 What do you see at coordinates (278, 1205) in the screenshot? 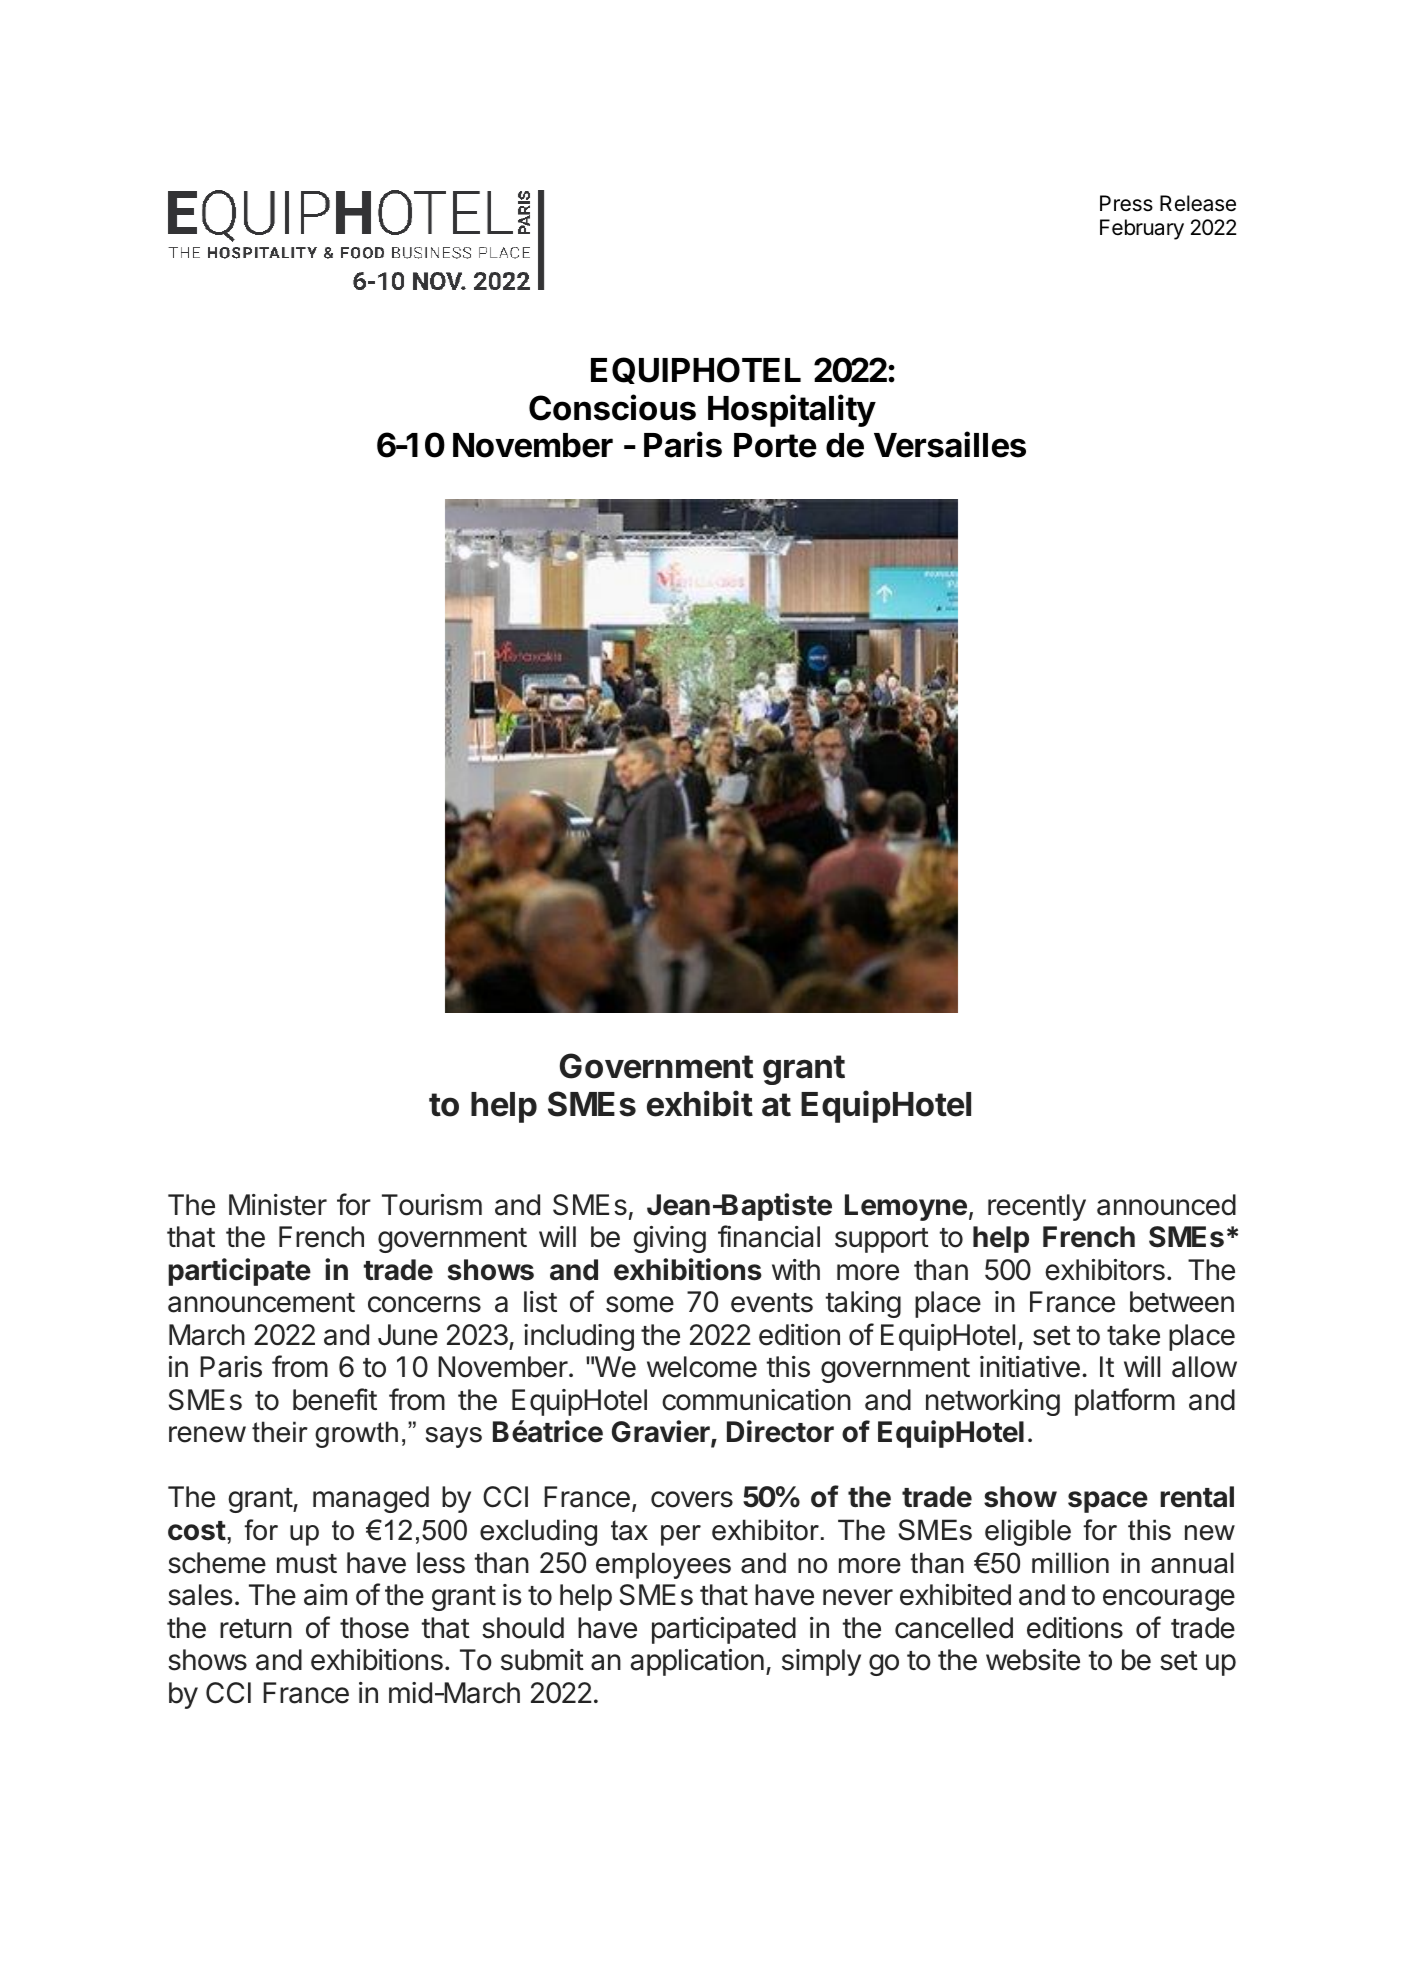
I see `Minister` at bounding box center [278, 1205].
